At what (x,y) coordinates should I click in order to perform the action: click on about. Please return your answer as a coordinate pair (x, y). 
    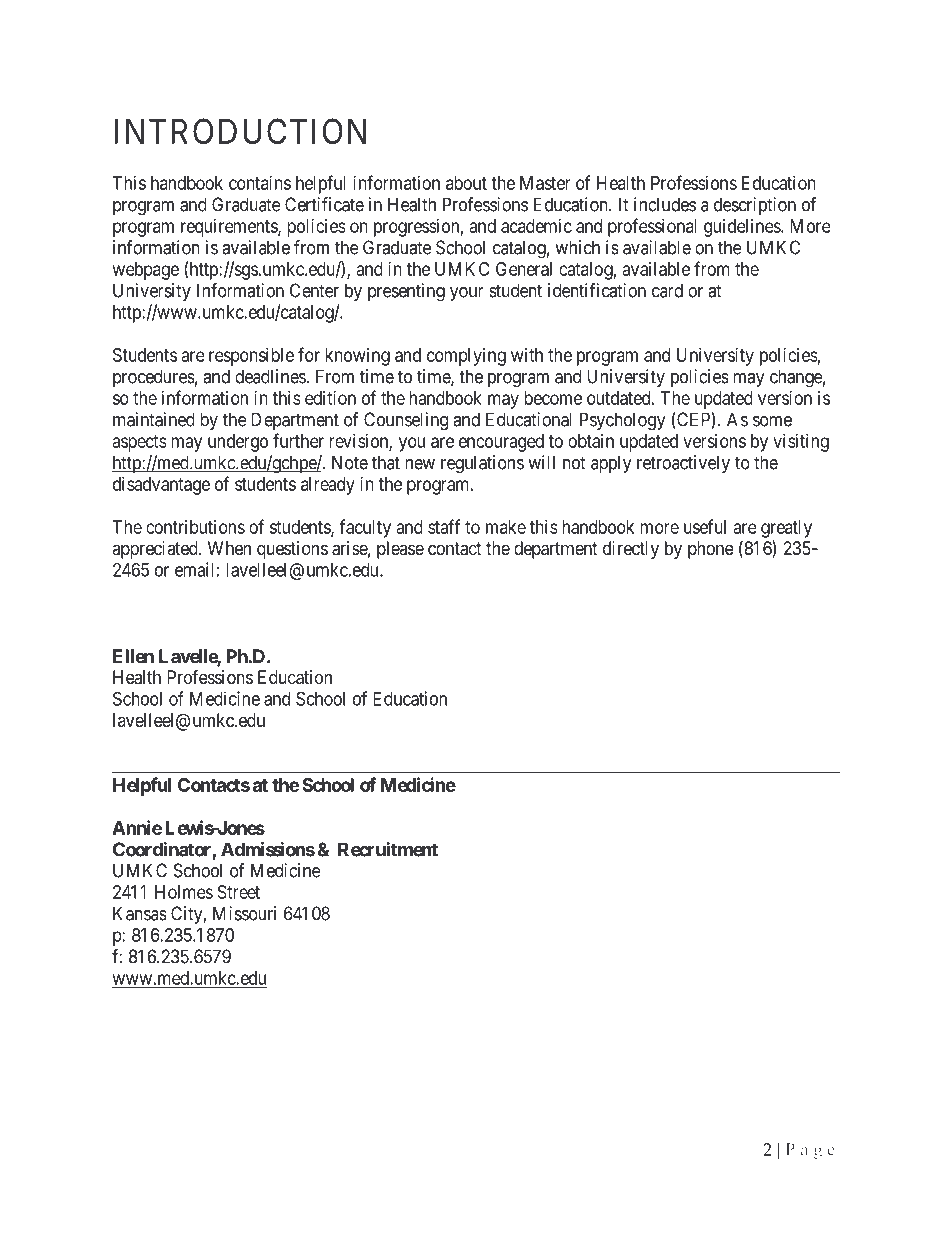
    Looking at the image, I should click on (466, 183).
